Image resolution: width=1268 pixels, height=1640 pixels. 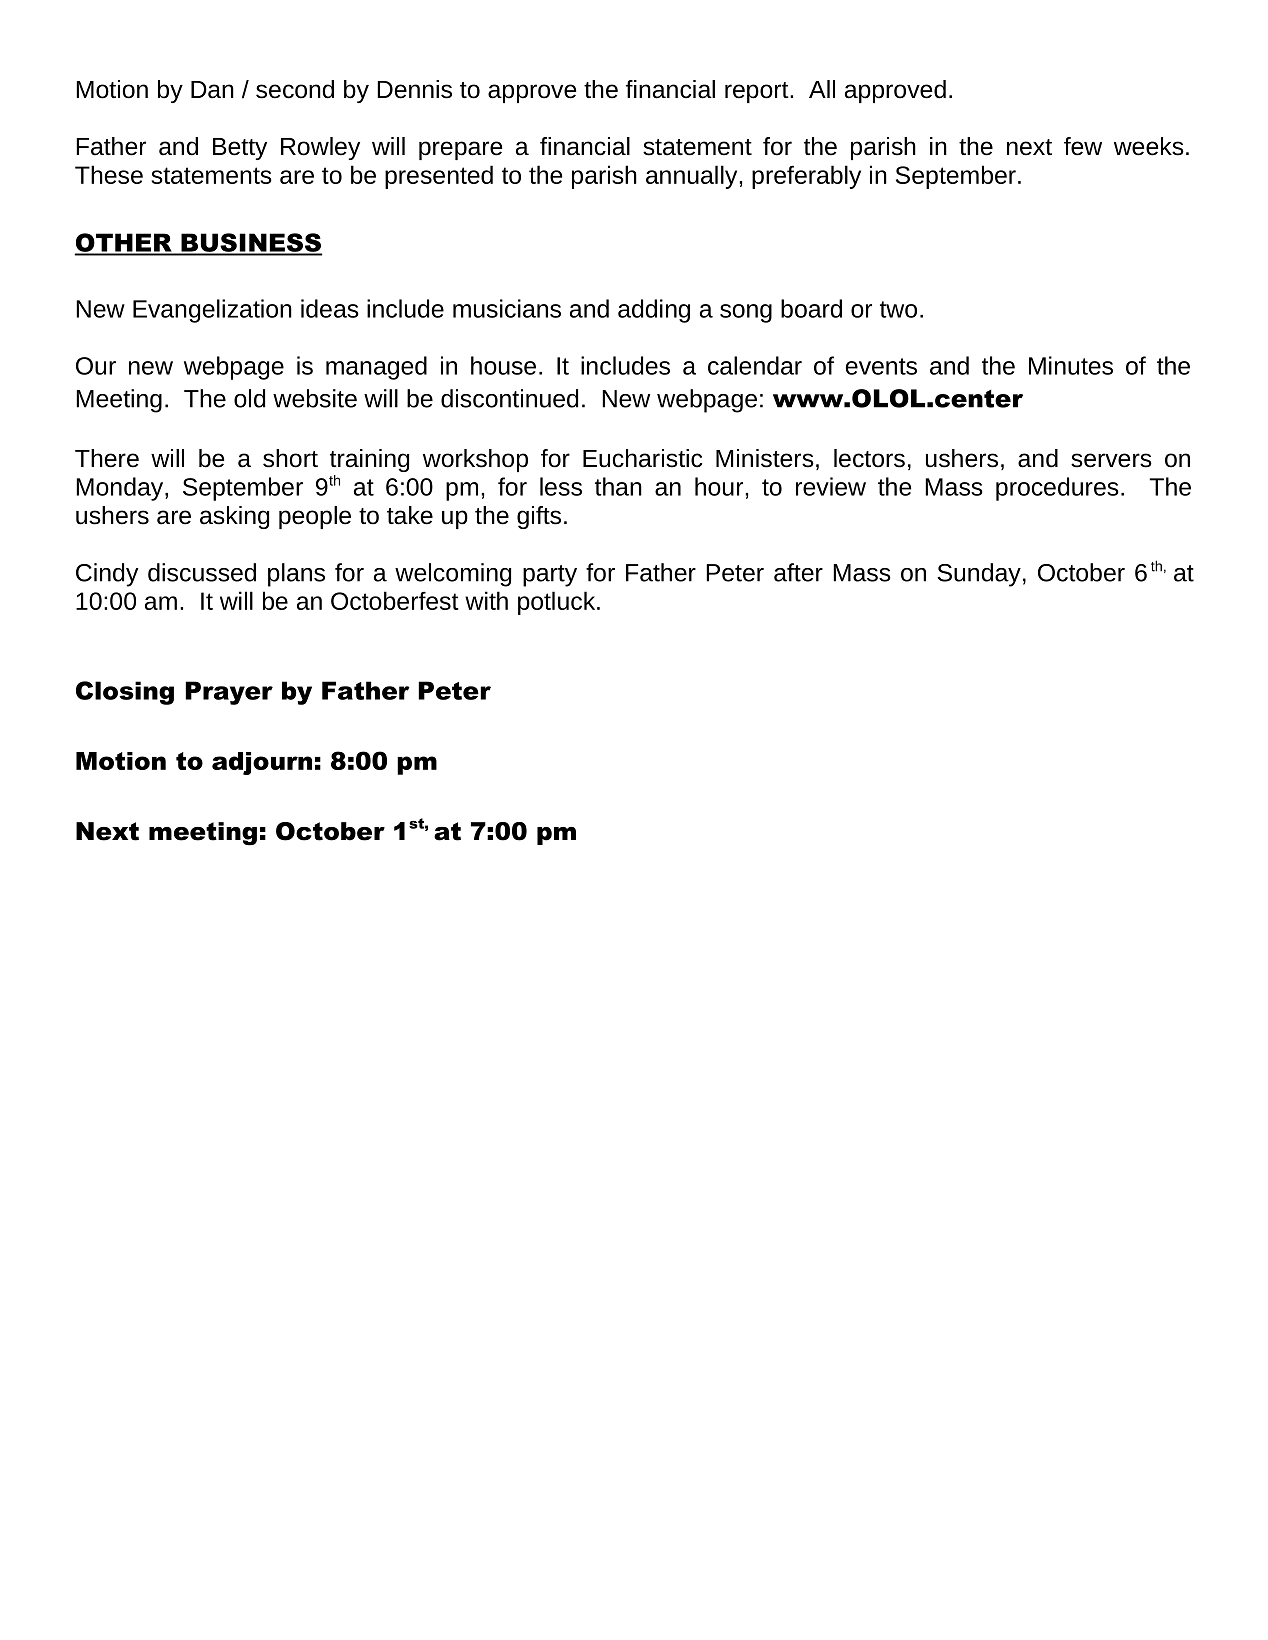 What do you see at coordinates (249, 398) in the screenshot?
I see `old` at bounding box center [249, 398].
